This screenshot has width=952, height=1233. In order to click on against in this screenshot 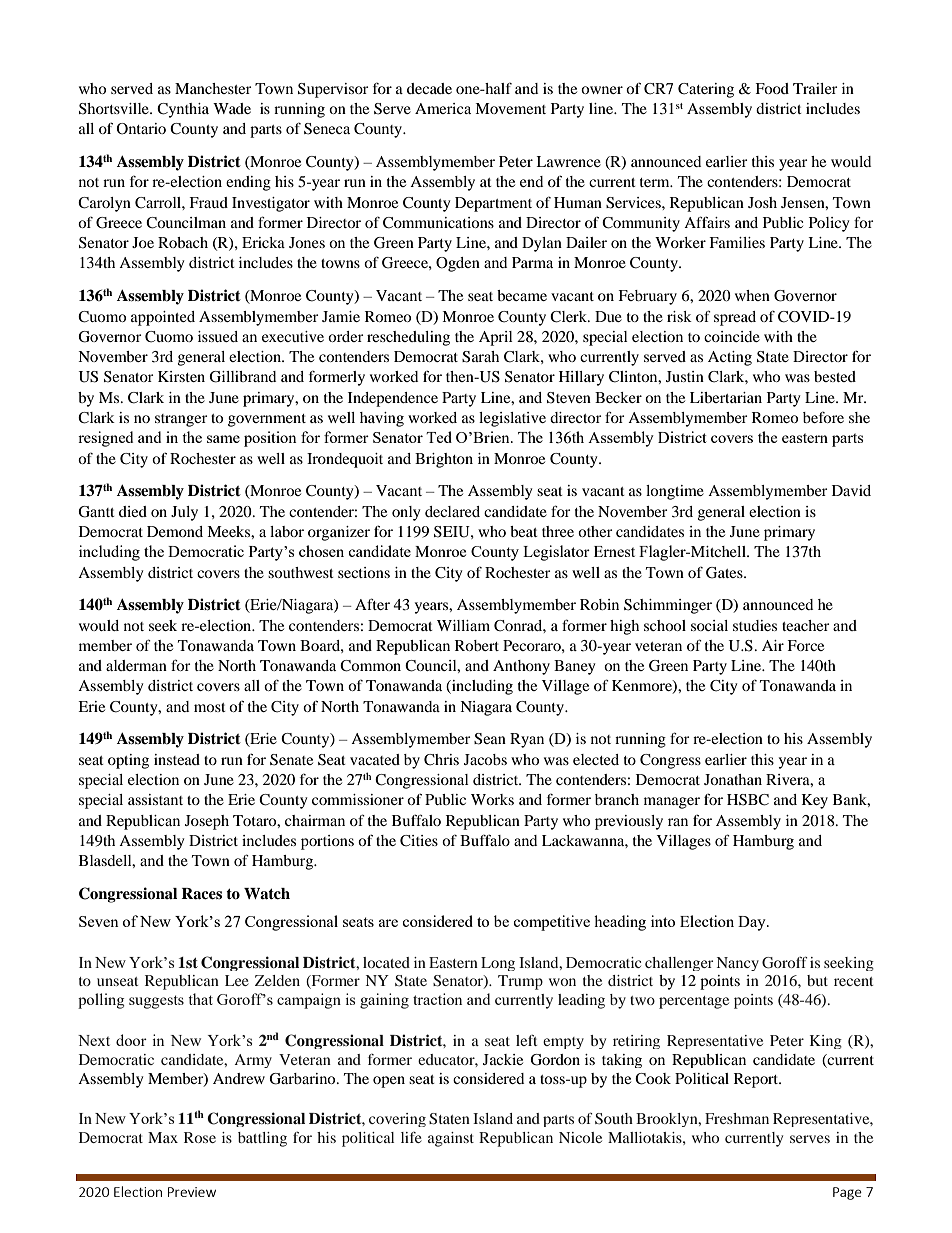, I will do `click(451, 1139)`.
